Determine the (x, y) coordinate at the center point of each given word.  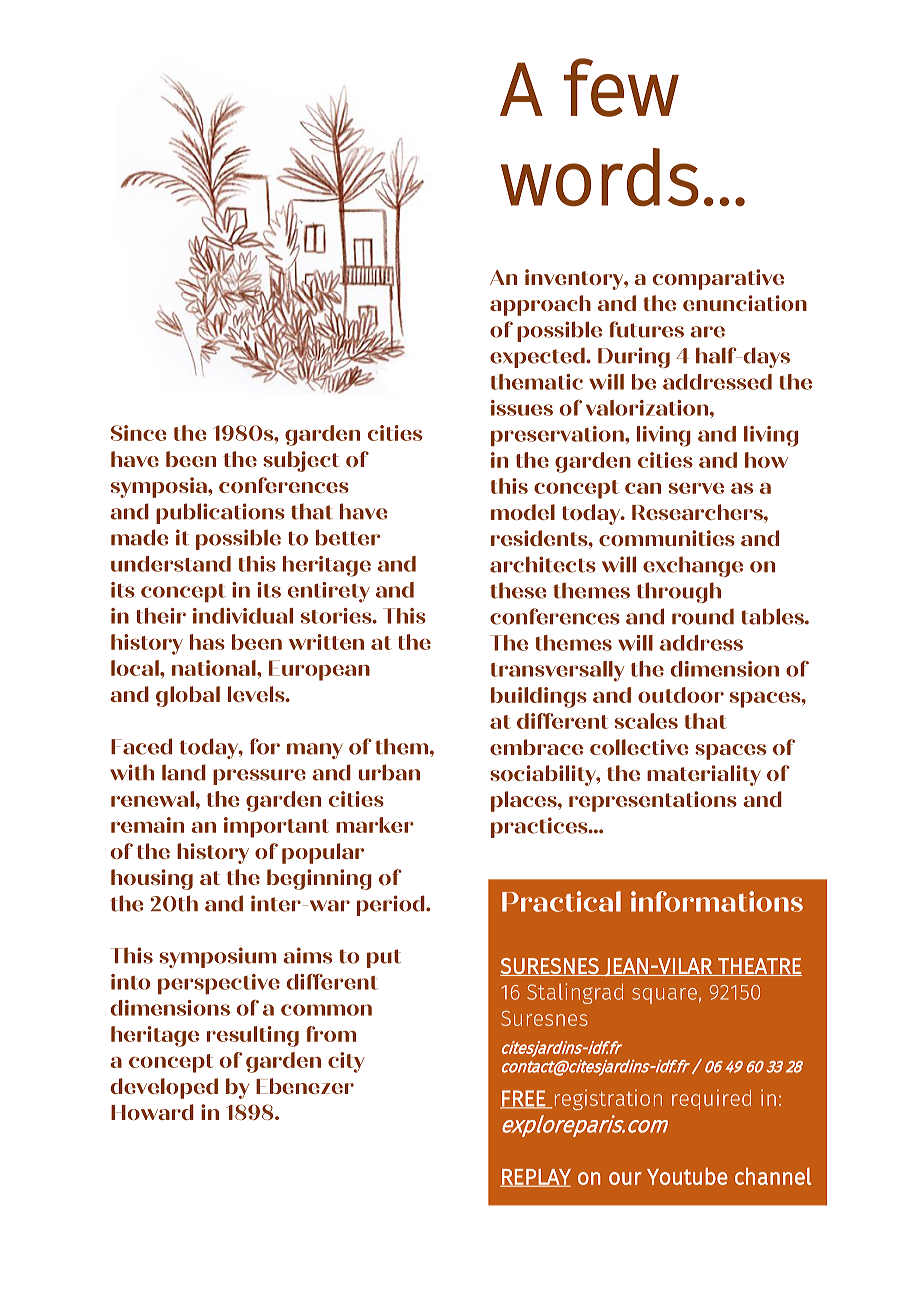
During (634, 357)
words (600, 177)
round (703, 616)
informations (717, 901)
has (207, 642)
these (518, 590)
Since (139, 433)
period (392, 905)
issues (522, 408)
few (621, 87)
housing (152, 879)
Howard (152, 1112)
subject (301, 461)
